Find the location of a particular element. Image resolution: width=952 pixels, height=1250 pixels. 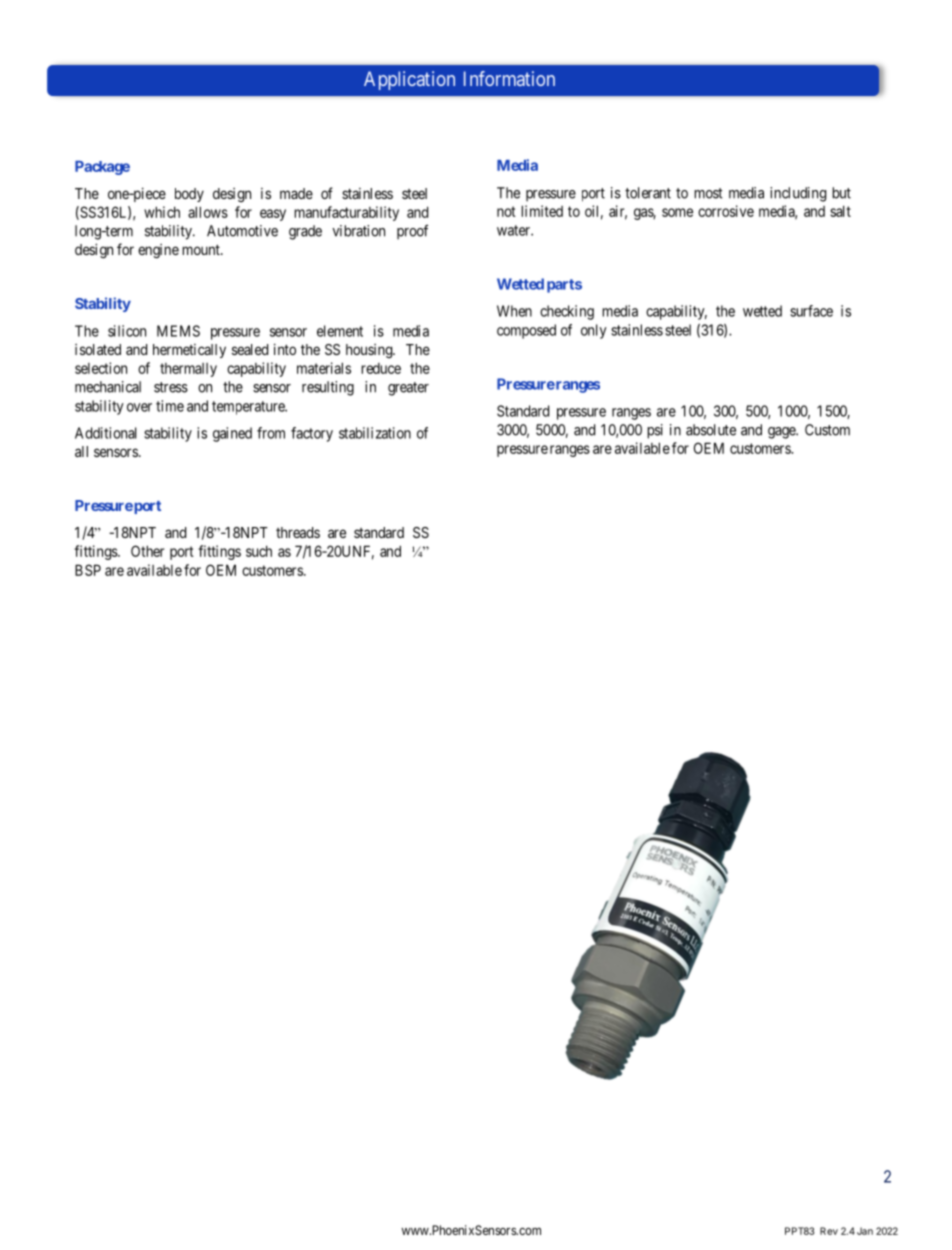

Jan is located at coordinates (865, 1231).
